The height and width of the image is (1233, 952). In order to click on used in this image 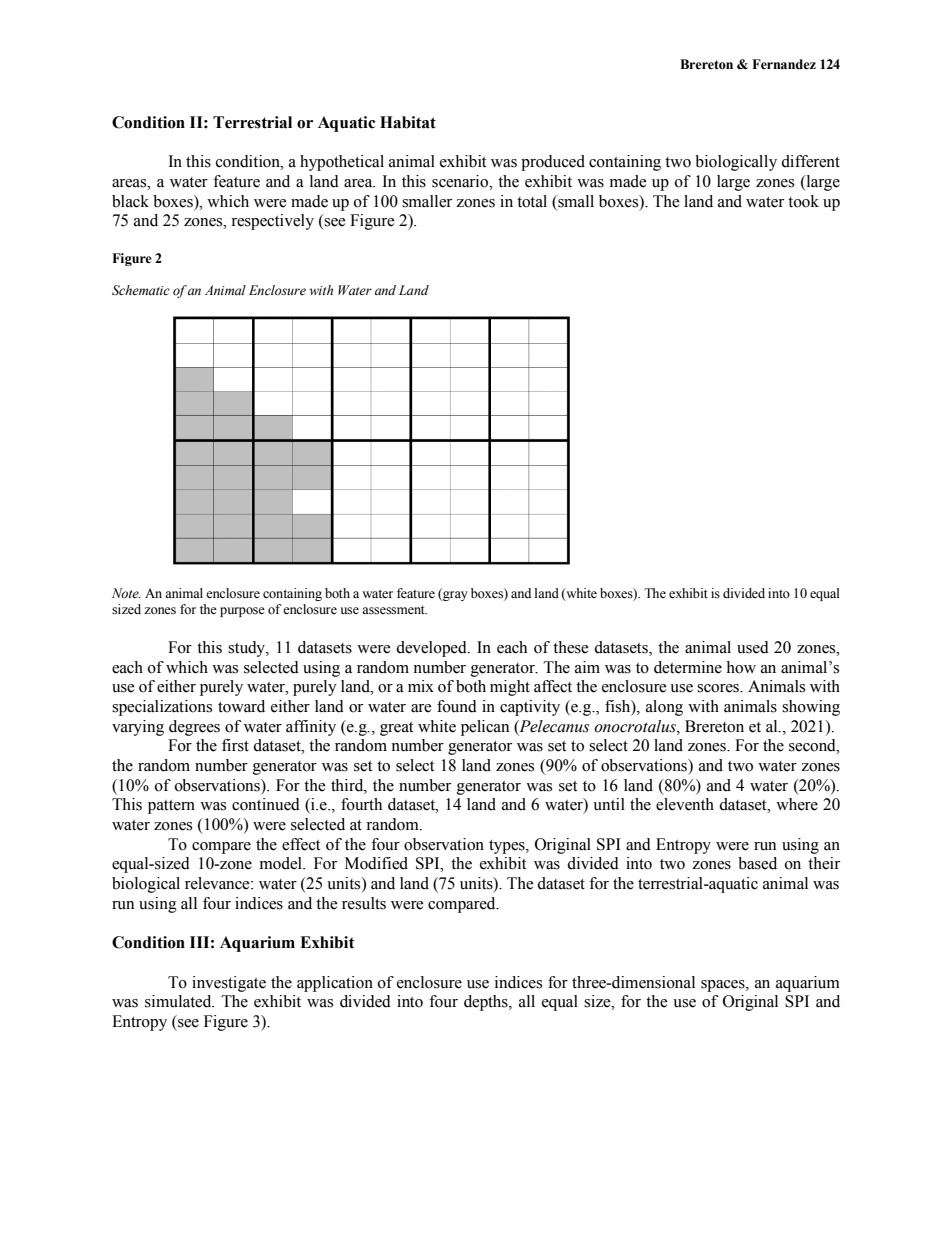, I will do `click(753, 647)`.
